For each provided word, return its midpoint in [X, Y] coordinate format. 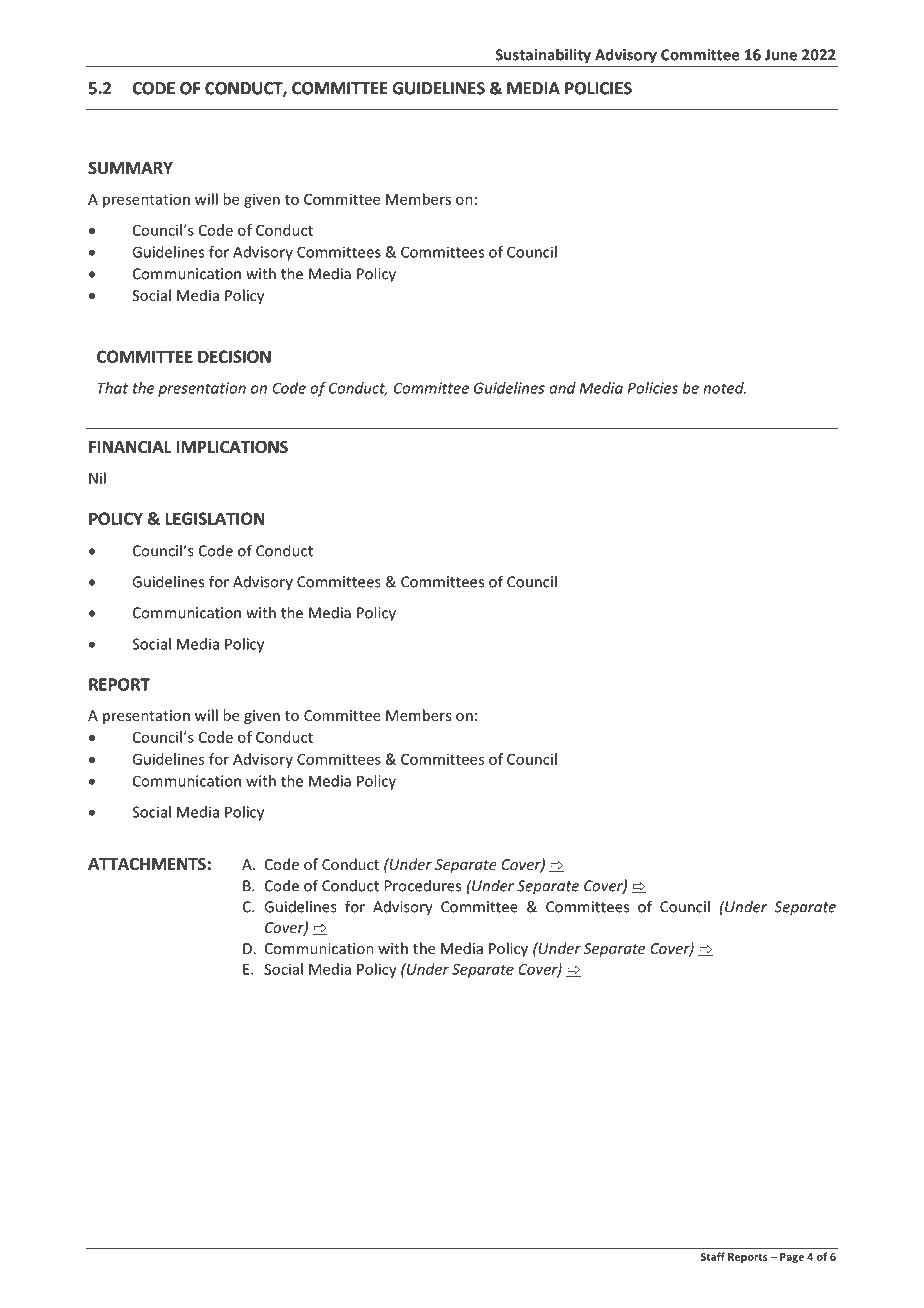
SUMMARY [130, 168]
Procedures [423, 886]
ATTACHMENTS [147, 864]
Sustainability [543, 56]
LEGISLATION [215, 518]
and [562, 388]
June [781, 55]
